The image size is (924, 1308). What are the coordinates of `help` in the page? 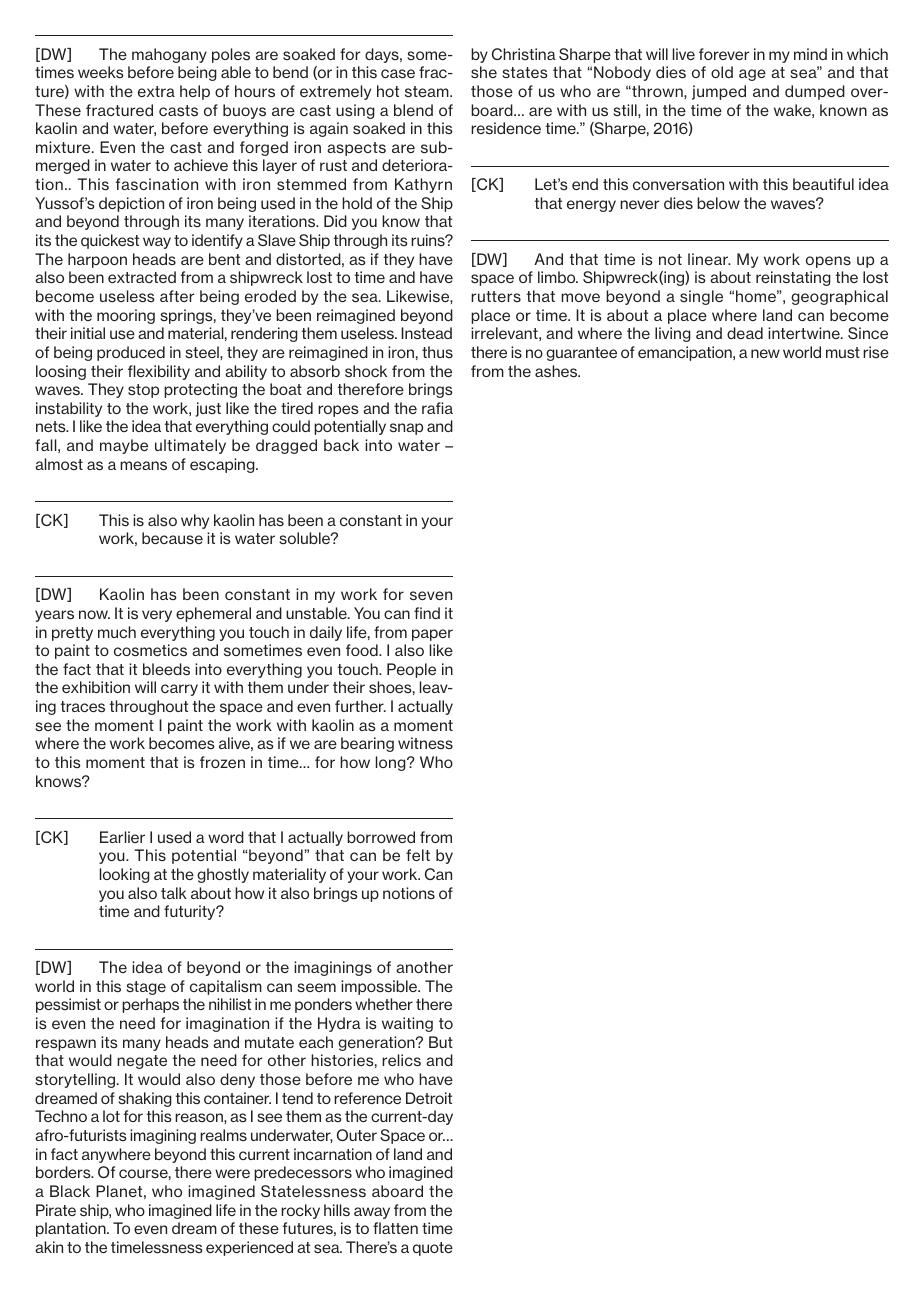 It's located at (195, 92).
